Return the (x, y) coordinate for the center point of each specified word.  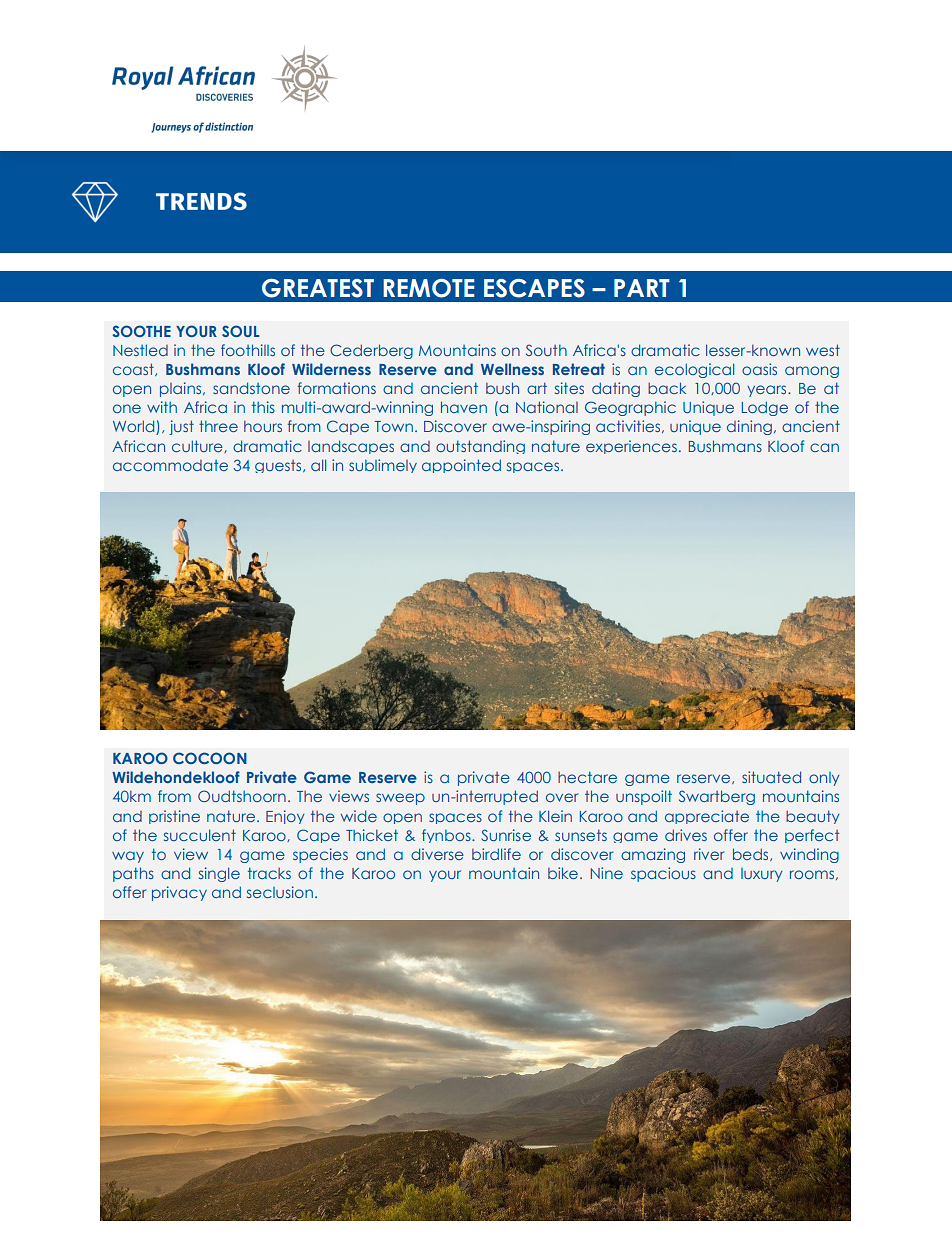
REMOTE (429, 288)
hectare (587, 777)
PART (642, 288)
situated (771, 777)
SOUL (241, 331)
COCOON (210, 758)
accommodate (170, 465)
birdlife (496, 854)
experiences (631, 447)
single (219, 874)
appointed (461, 466)
